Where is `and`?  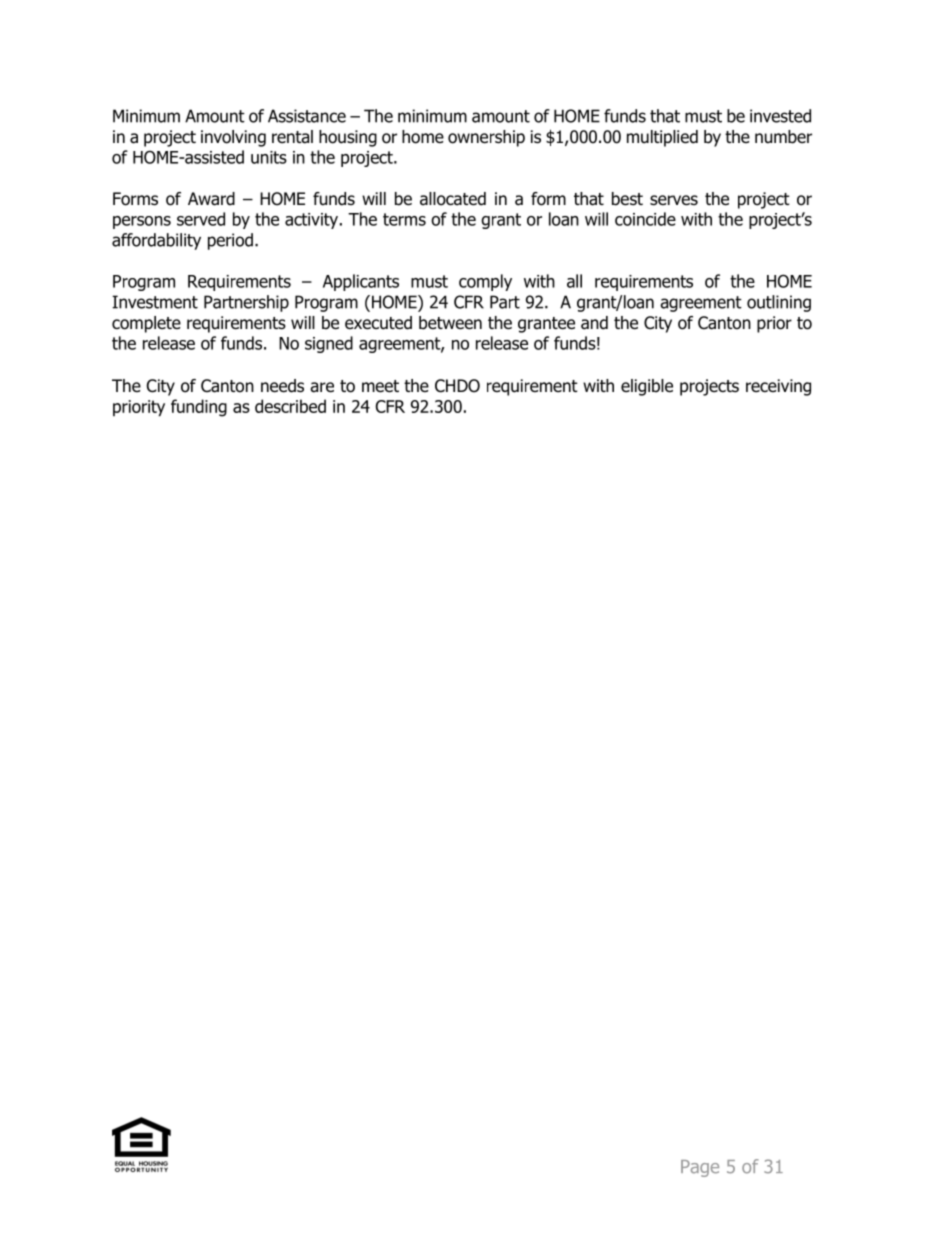 and is located at coordinates (594, 323).
